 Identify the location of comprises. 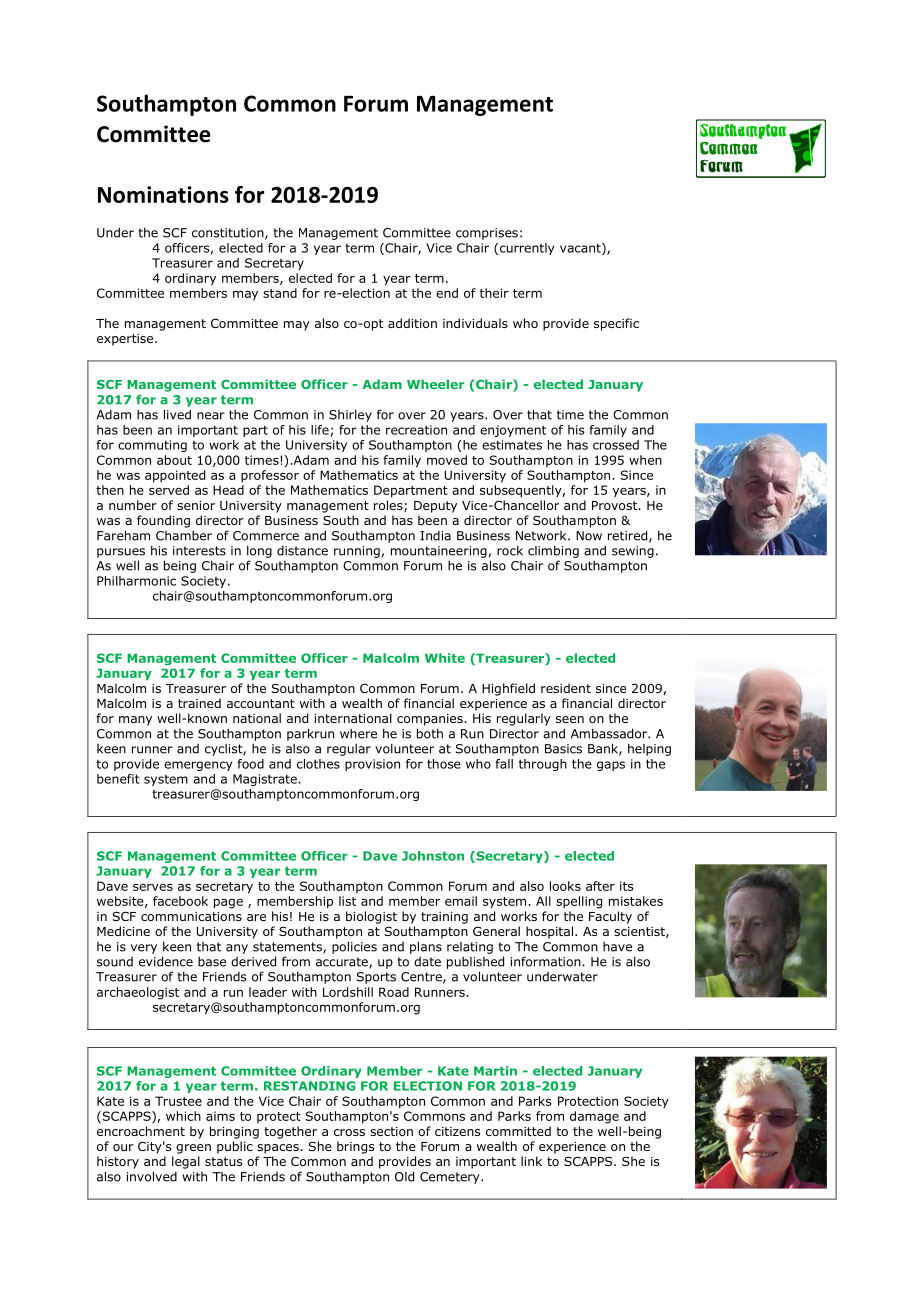
(487, 234).
